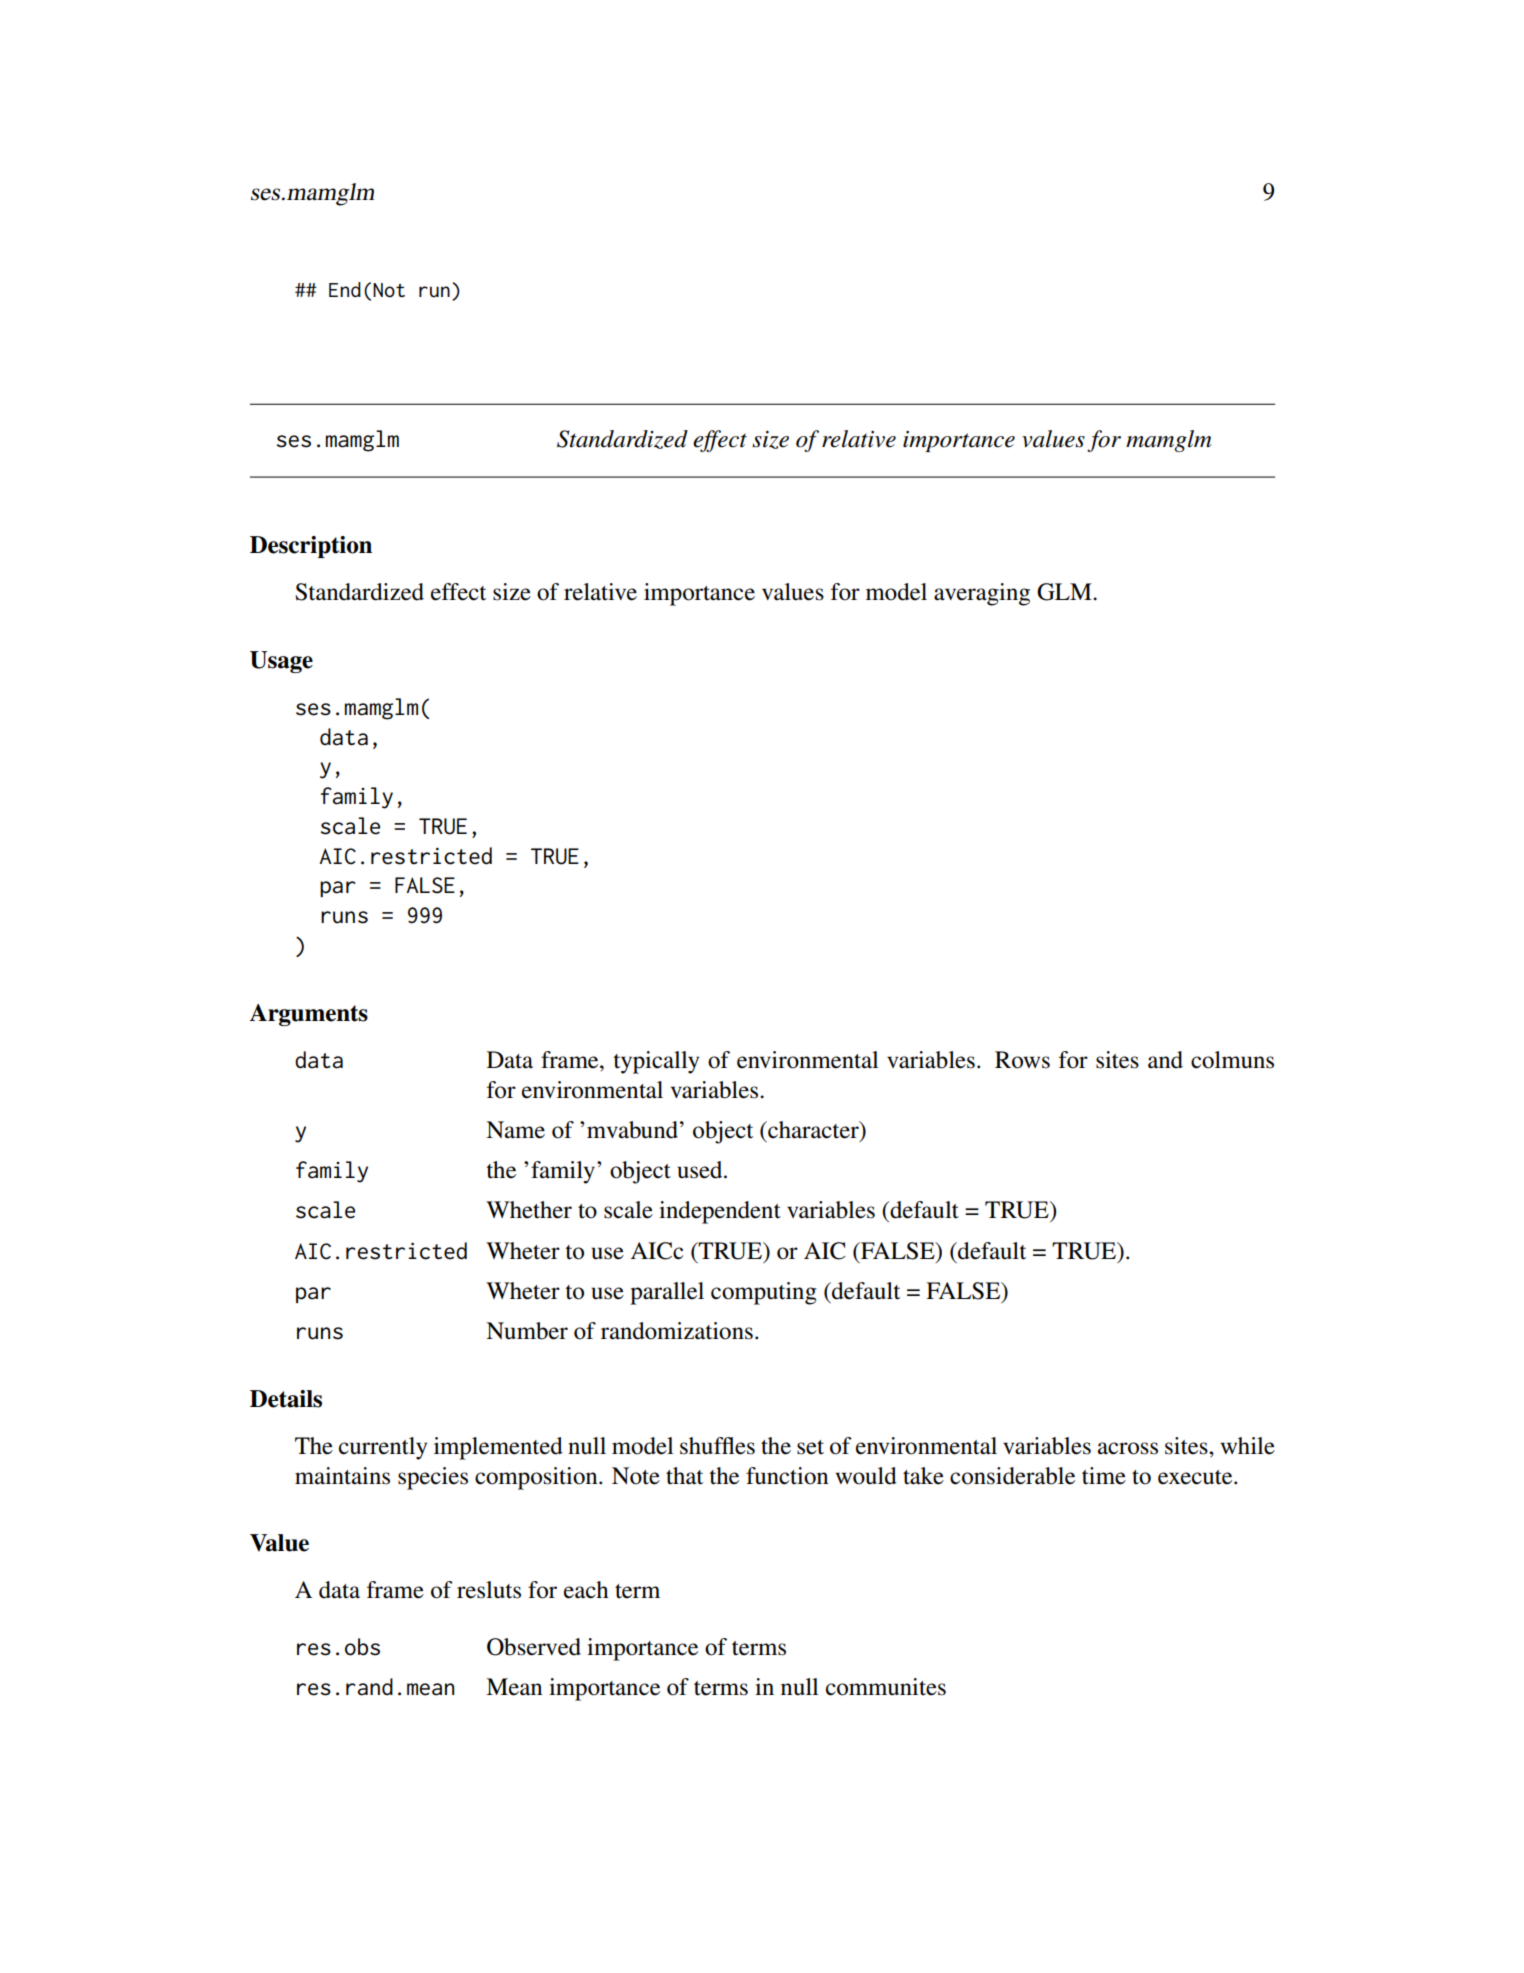 The height and width of the page is (1973, 1524). What do you see at coordinates (813, 1131) in the page?
I see `character` at bounding box center [813, 1131].
